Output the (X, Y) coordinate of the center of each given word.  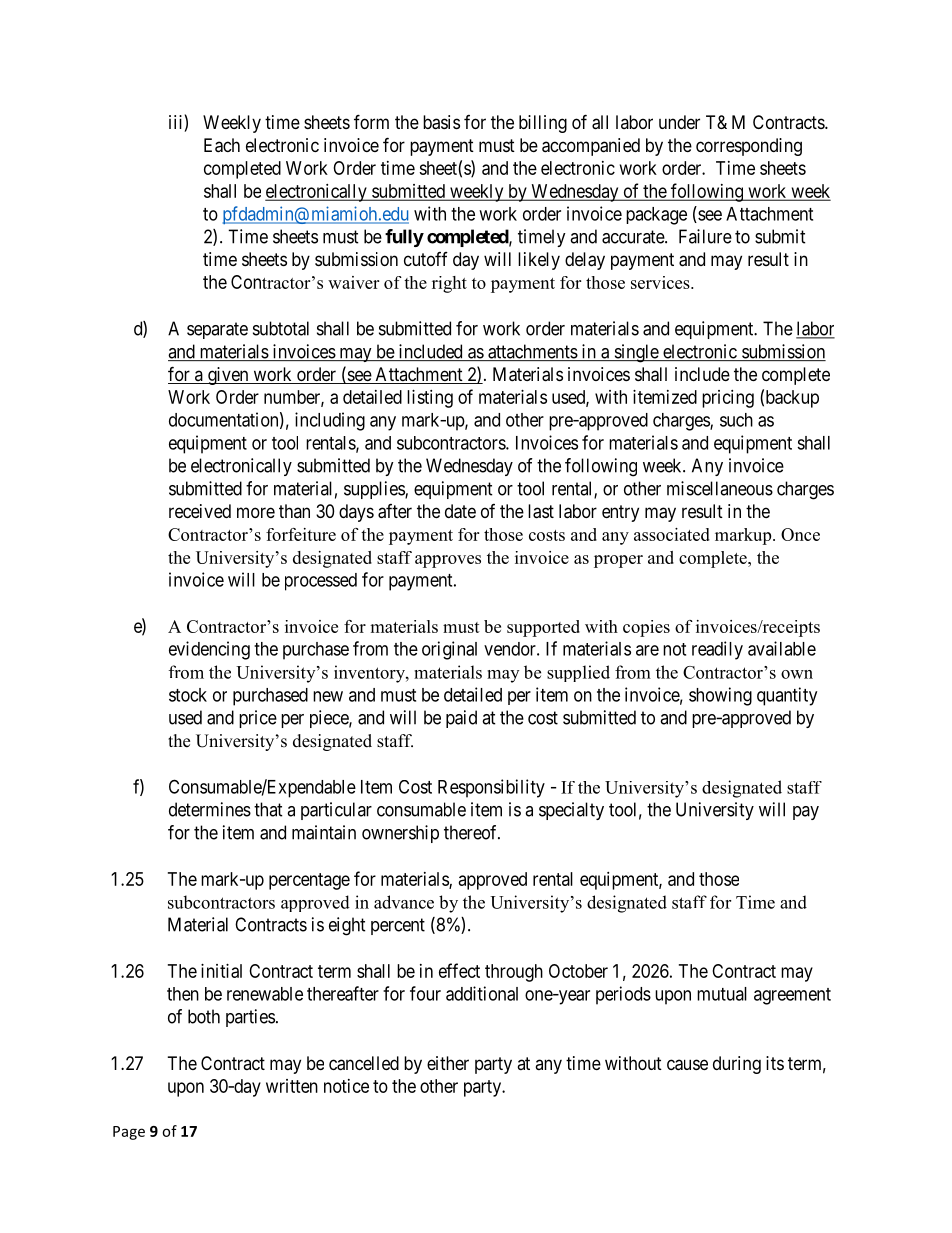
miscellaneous (720, 488)
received (200, 511)
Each (222, 145)
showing (720, 696)
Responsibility (491, 788)
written (292, 1086)
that (268, 809)
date (460, 511)
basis (441, 122)
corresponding (749, 147)
